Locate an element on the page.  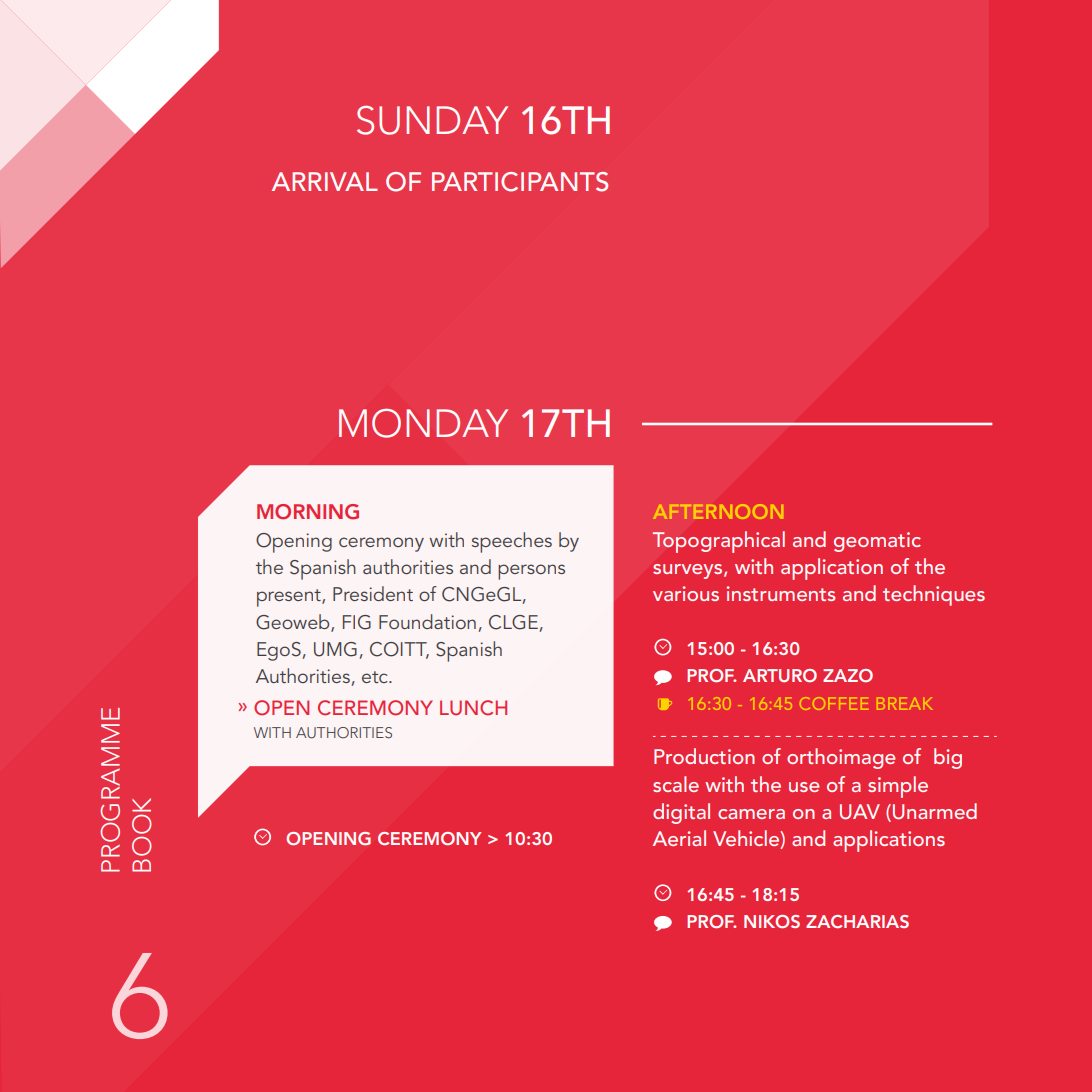
COFFEE is located at coordinates (834, 704).
